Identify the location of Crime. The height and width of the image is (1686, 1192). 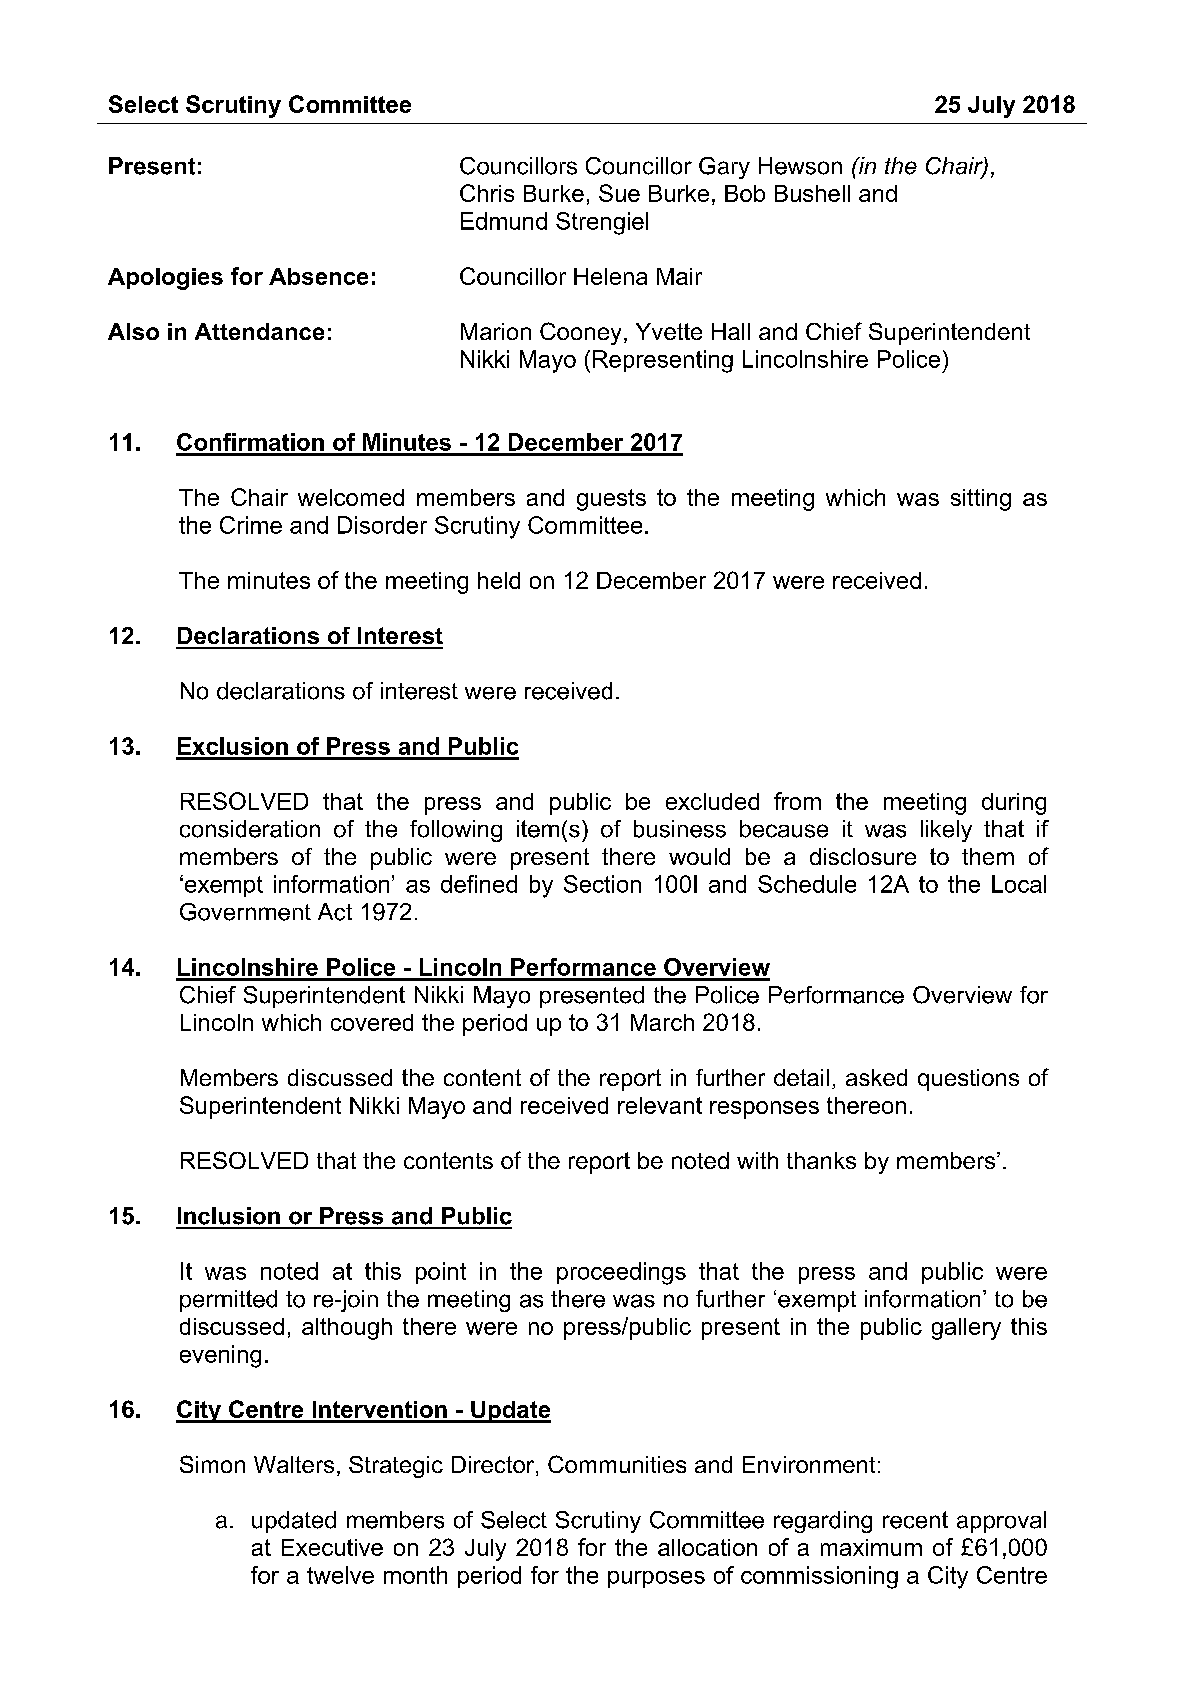
(251, 525).
